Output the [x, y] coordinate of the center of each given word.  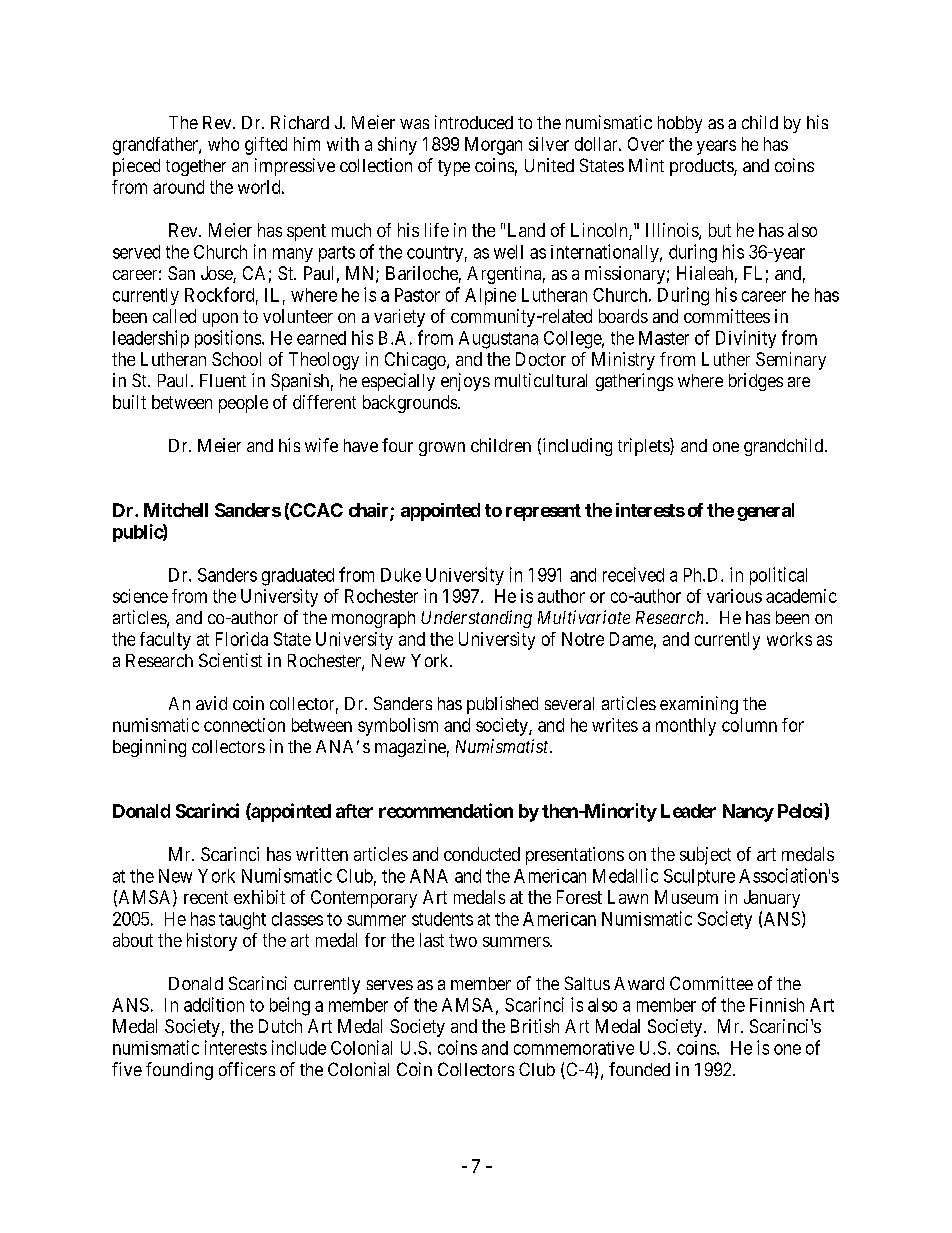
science [140, 596]
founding [179, 1071]
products [702, 167]
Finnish [777, 1005]
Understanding [476, 619]
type [454, 168]
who [223, 144]
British [535, 1026]
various [734, 596]
